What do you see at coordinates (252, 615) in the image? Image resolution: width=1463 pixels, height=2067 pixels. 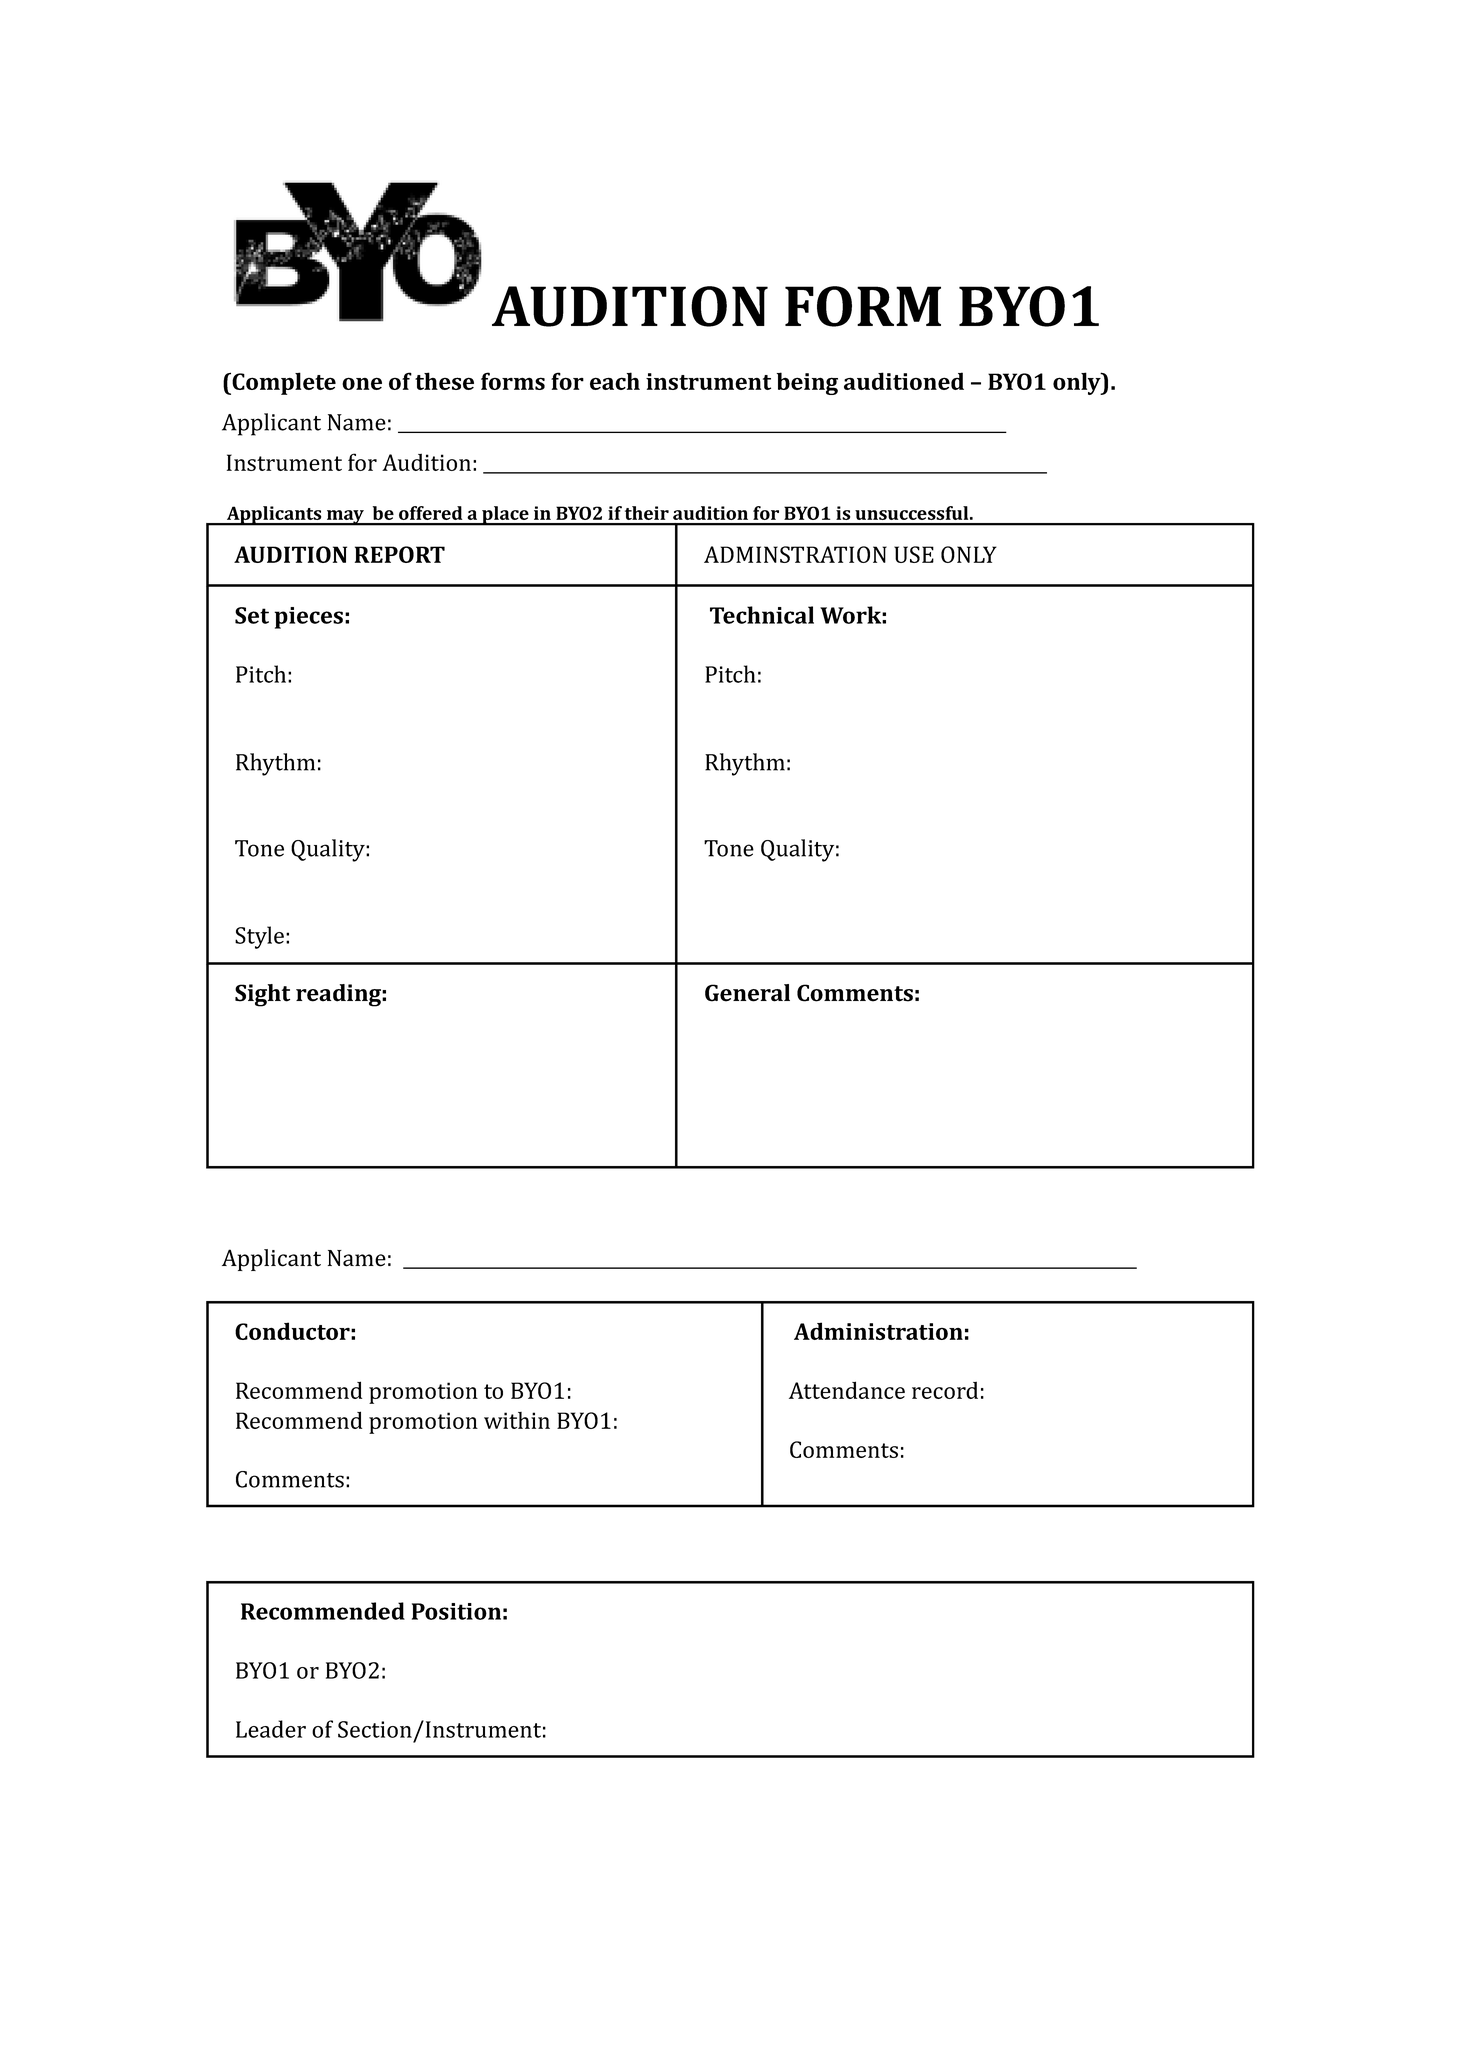 I see `Set` at bounding box center [252, 615].
